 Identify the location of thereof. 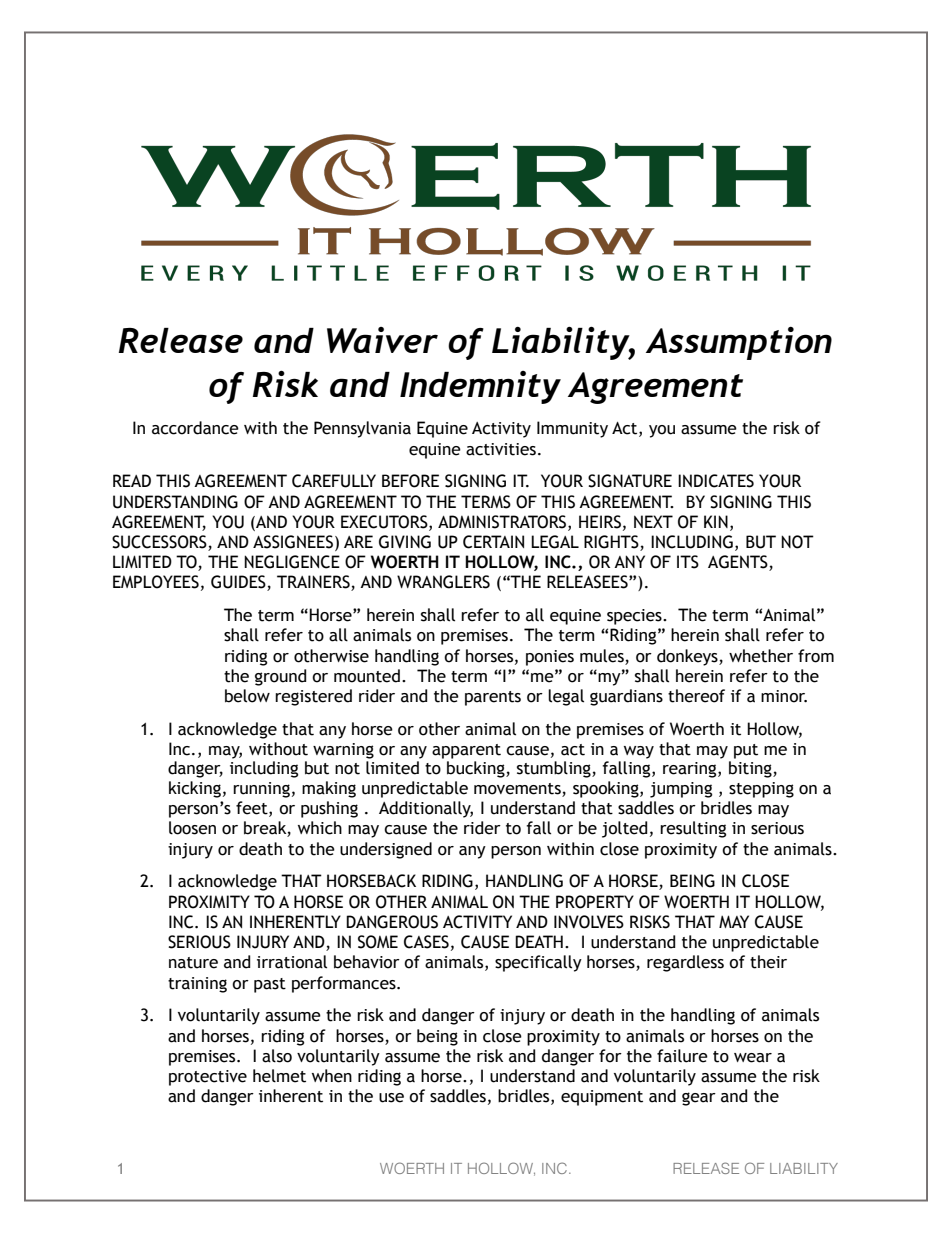
(696, 696).
